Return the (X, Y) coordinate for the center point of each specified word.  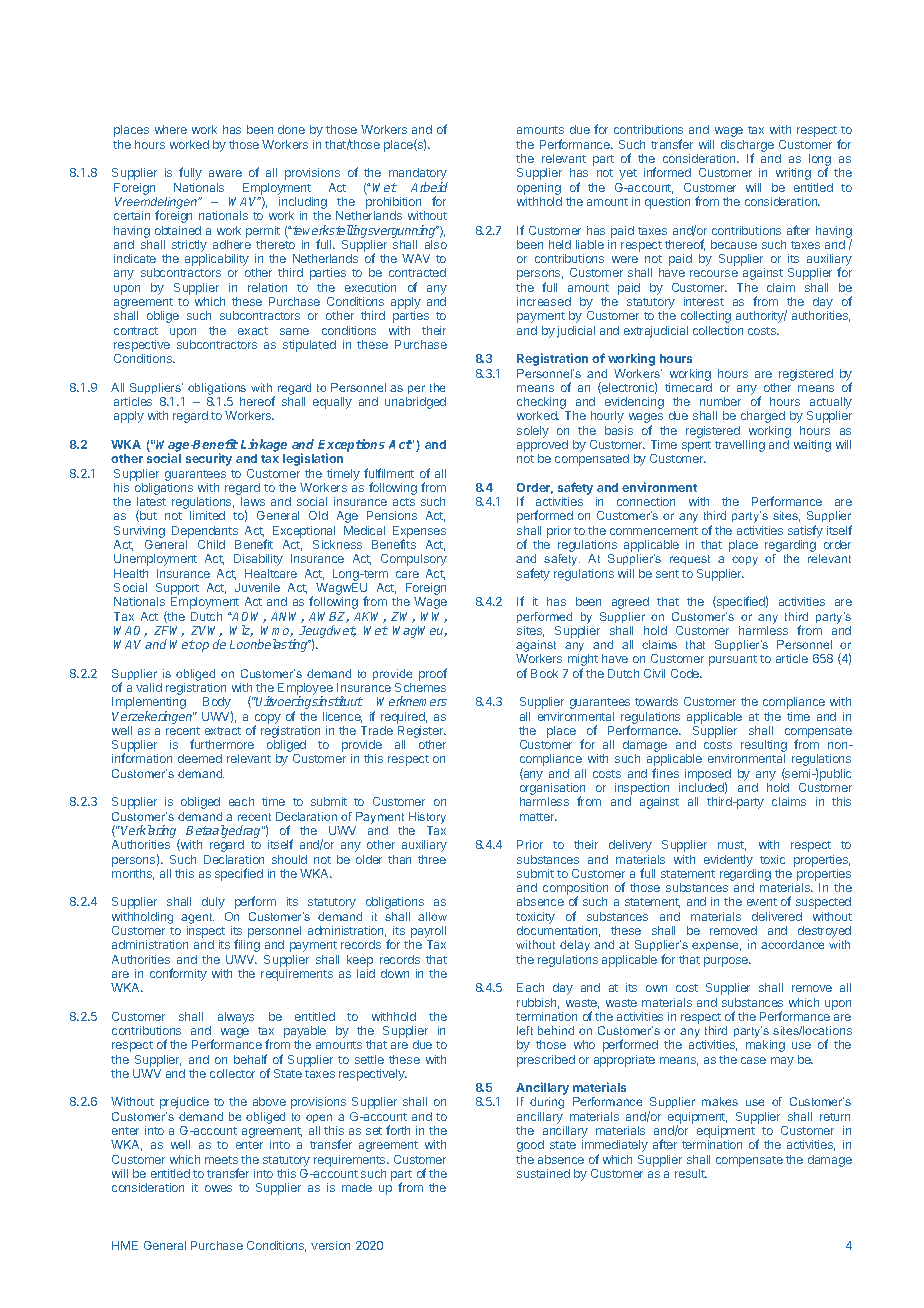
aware (225, 173)
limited (207, 515)
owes (218, 1188)
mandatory (418, 175)
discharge (747, 147)
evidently (728, 861)
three (432, 859)
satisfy (805, 531)
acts (404, 502)
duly (213, 903)
